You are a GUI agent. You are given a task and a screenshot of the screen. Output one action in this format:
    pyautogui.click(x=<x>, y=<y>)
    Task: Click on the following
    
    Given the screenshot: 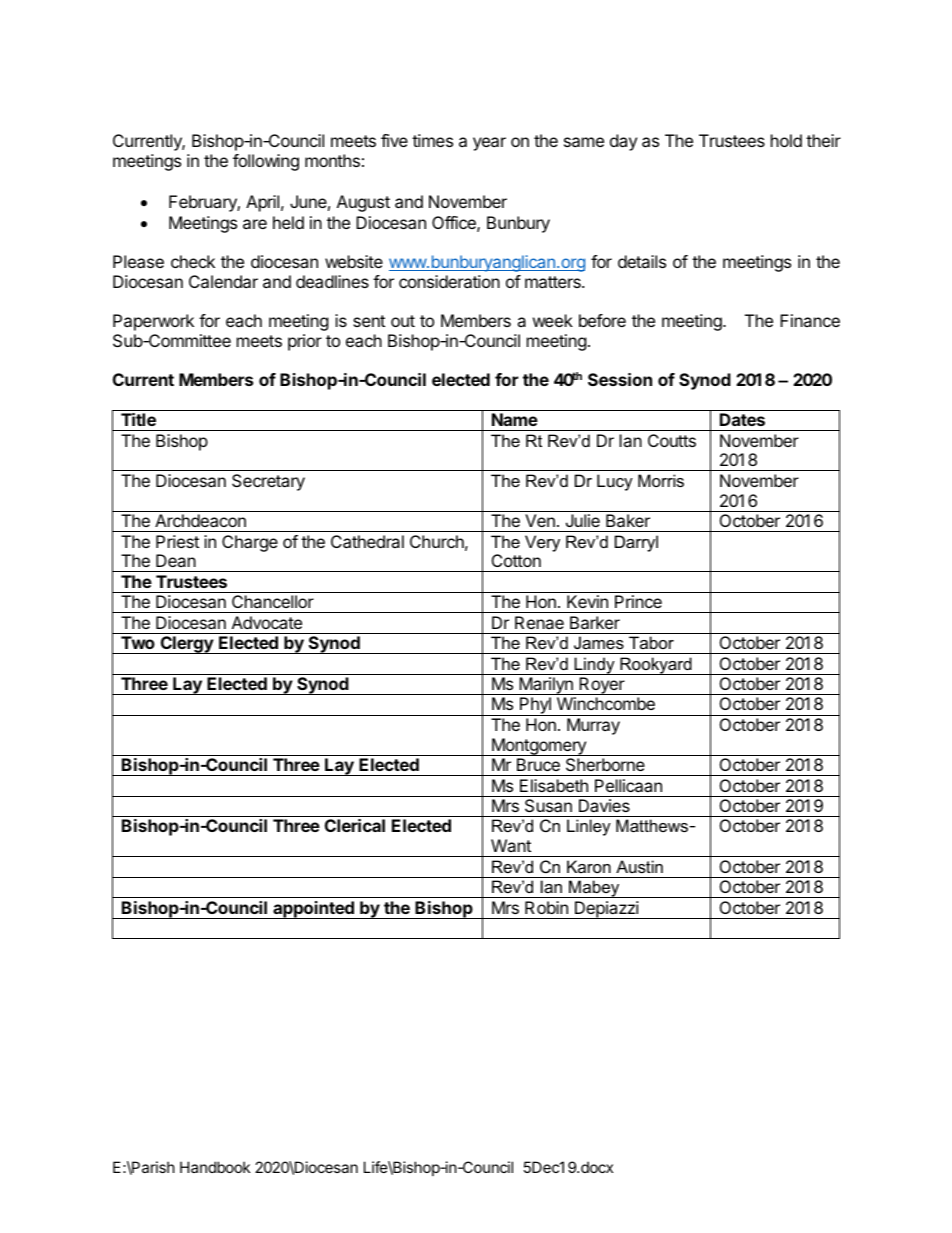 What is the action you would take?
    pyautogui.click(x=266, y=162)
